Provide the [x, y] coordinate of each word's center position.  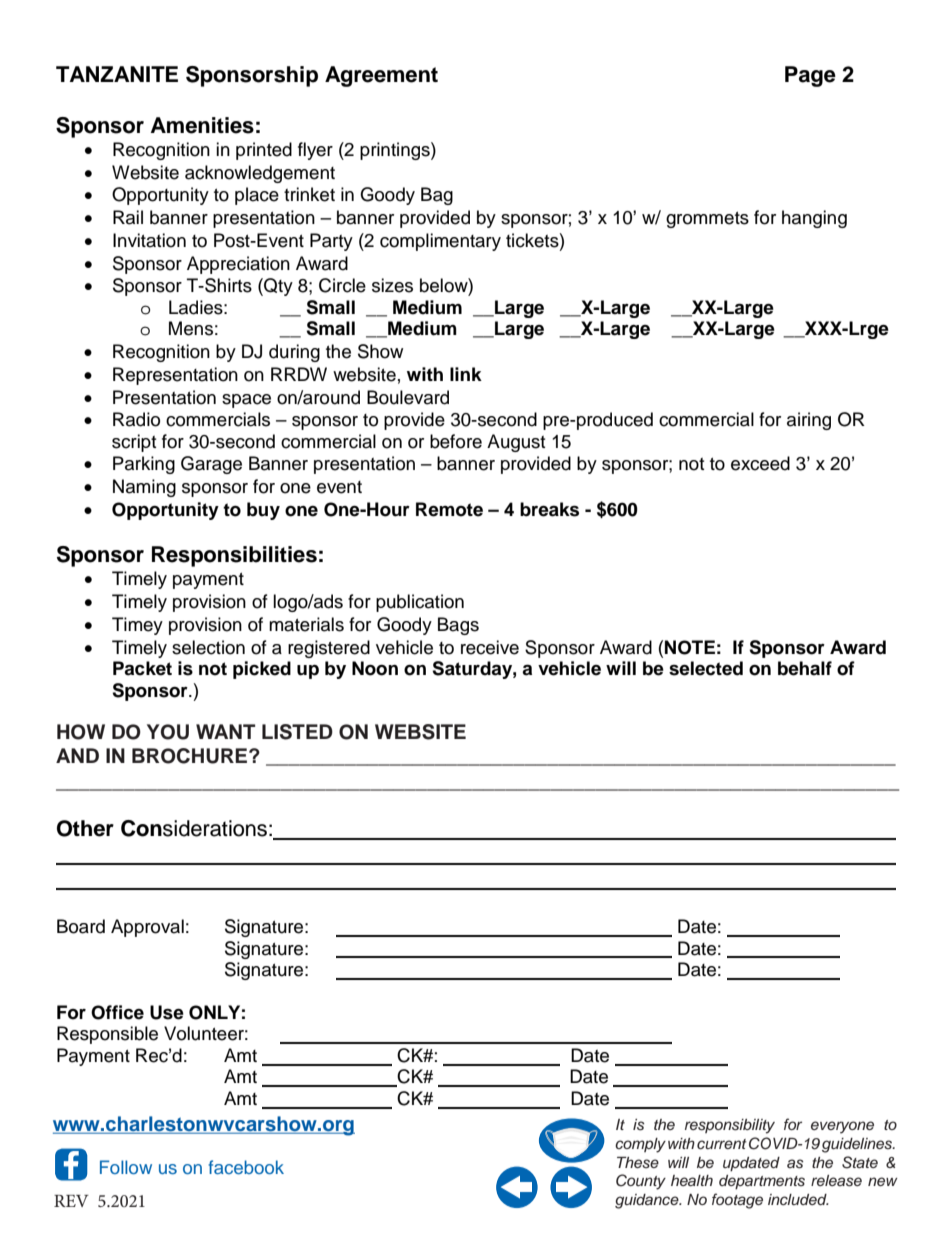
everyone [842, 1127]
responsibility [730, 1126]
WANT [225, 731]
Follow [126, 1167]
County [641, 1182]
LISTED [297, 732]
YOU [168, 732]
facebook [246, 1167]
